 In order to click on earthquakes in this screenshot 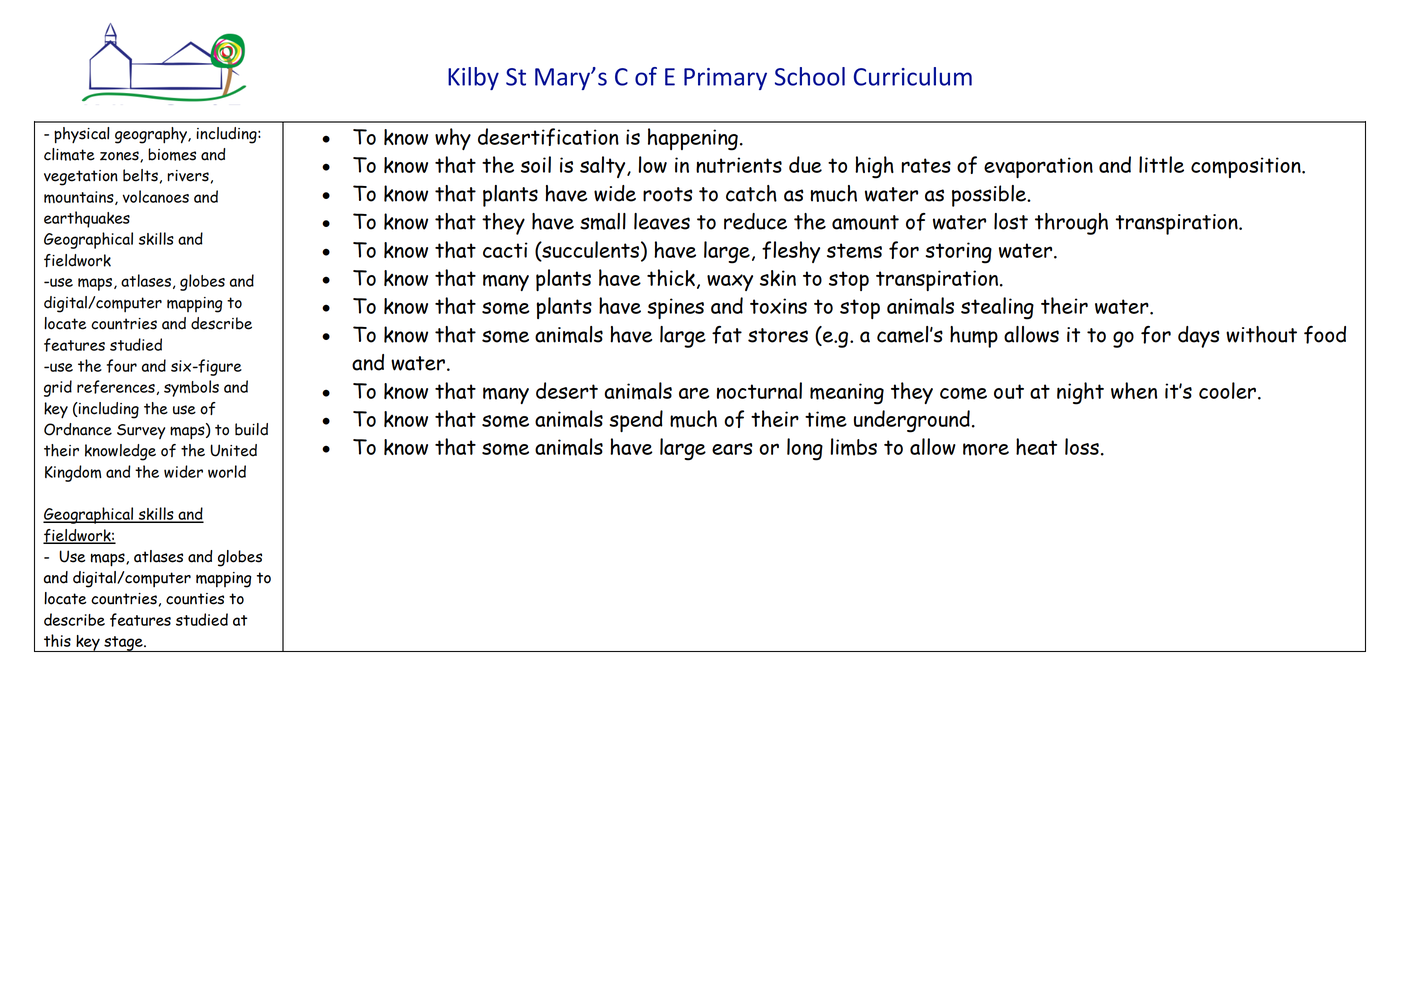, I will do `click(87, 219)`.
